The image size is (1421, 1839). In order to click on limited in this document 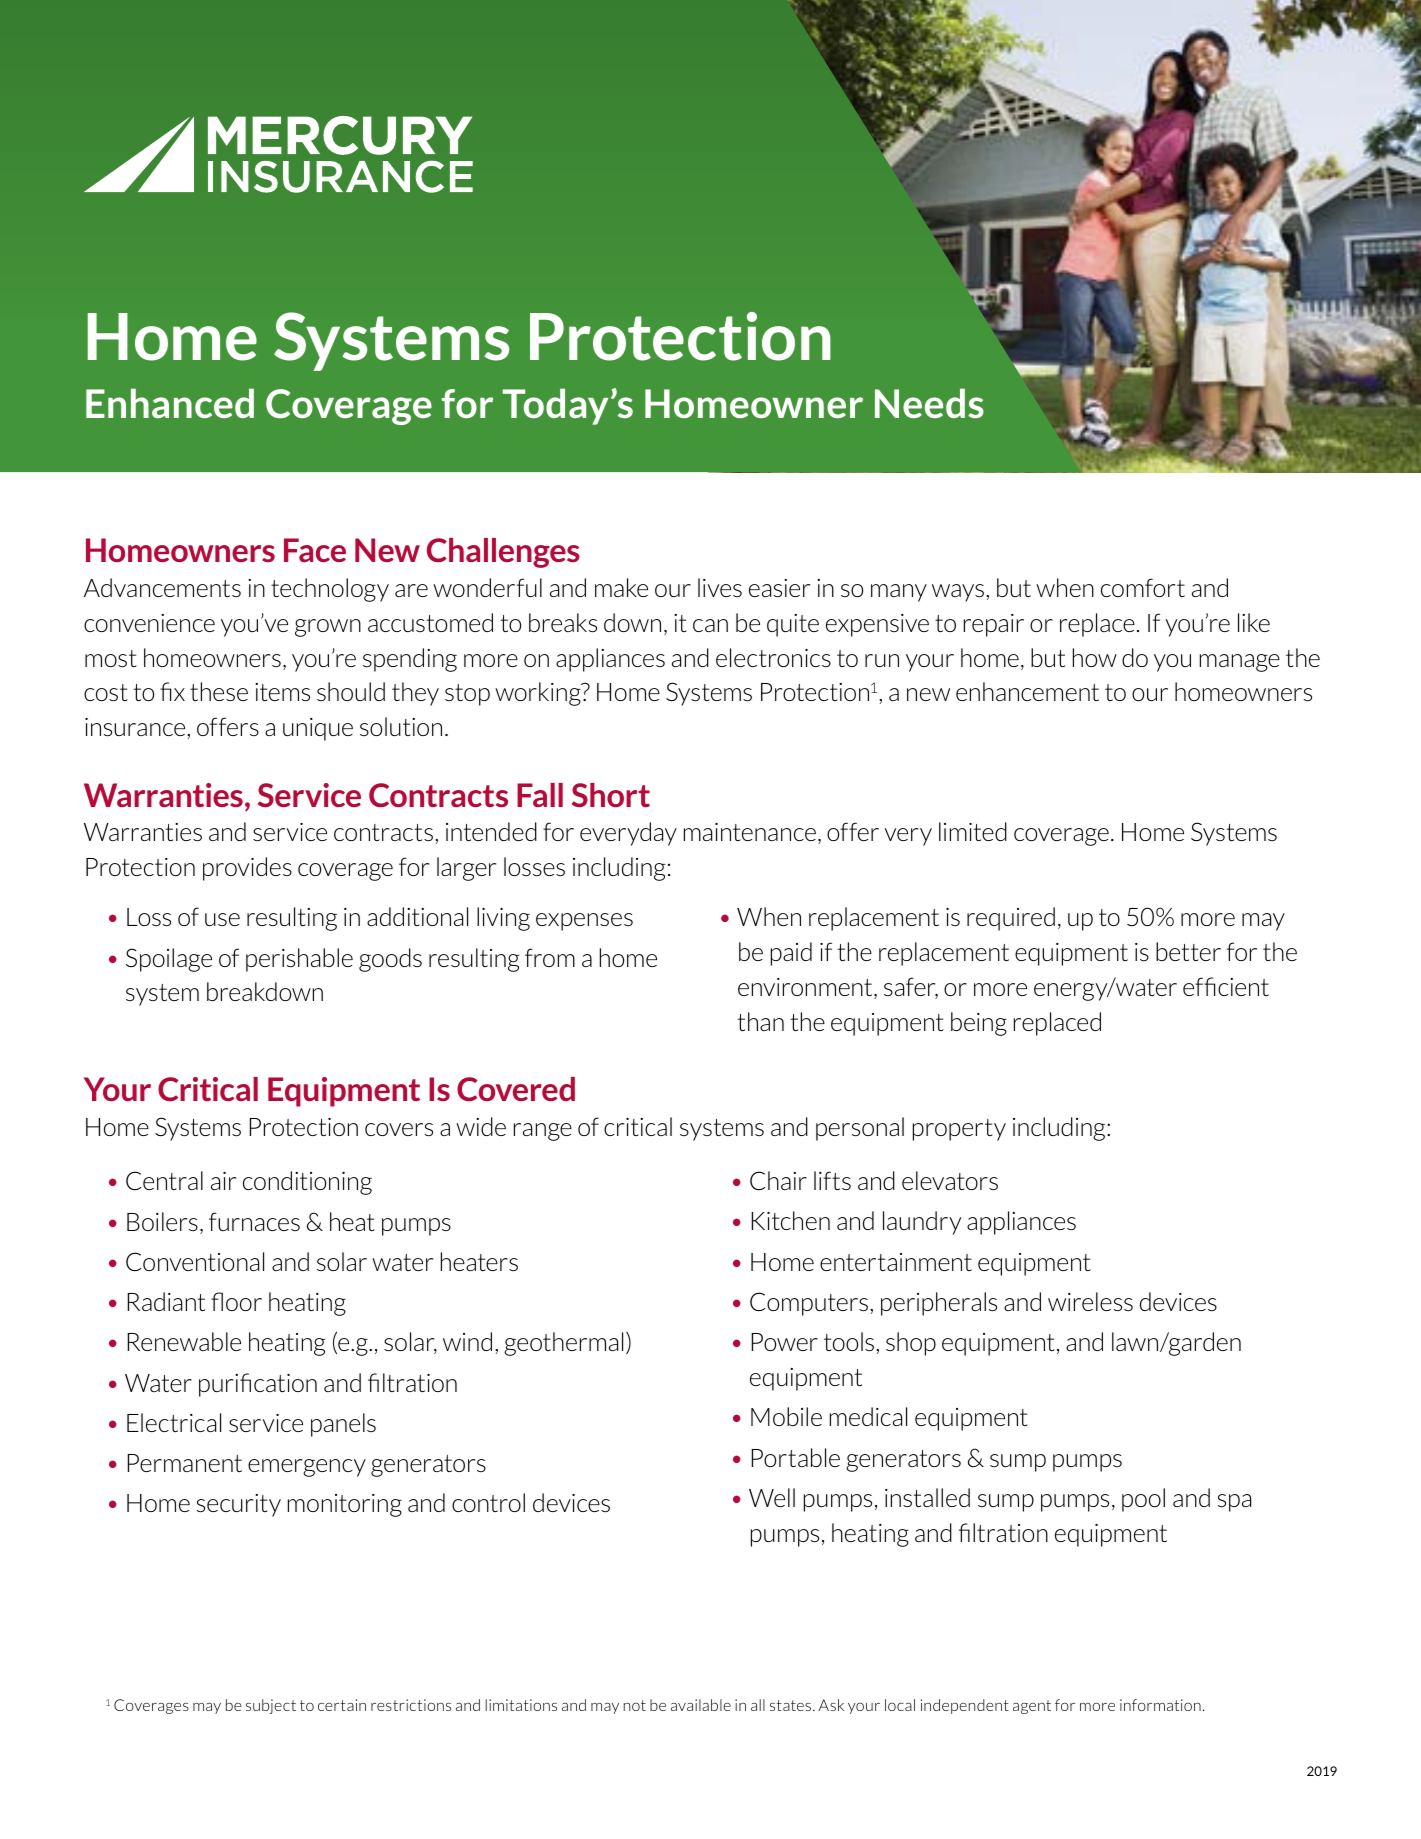, I will do `click(973, 831)`.
